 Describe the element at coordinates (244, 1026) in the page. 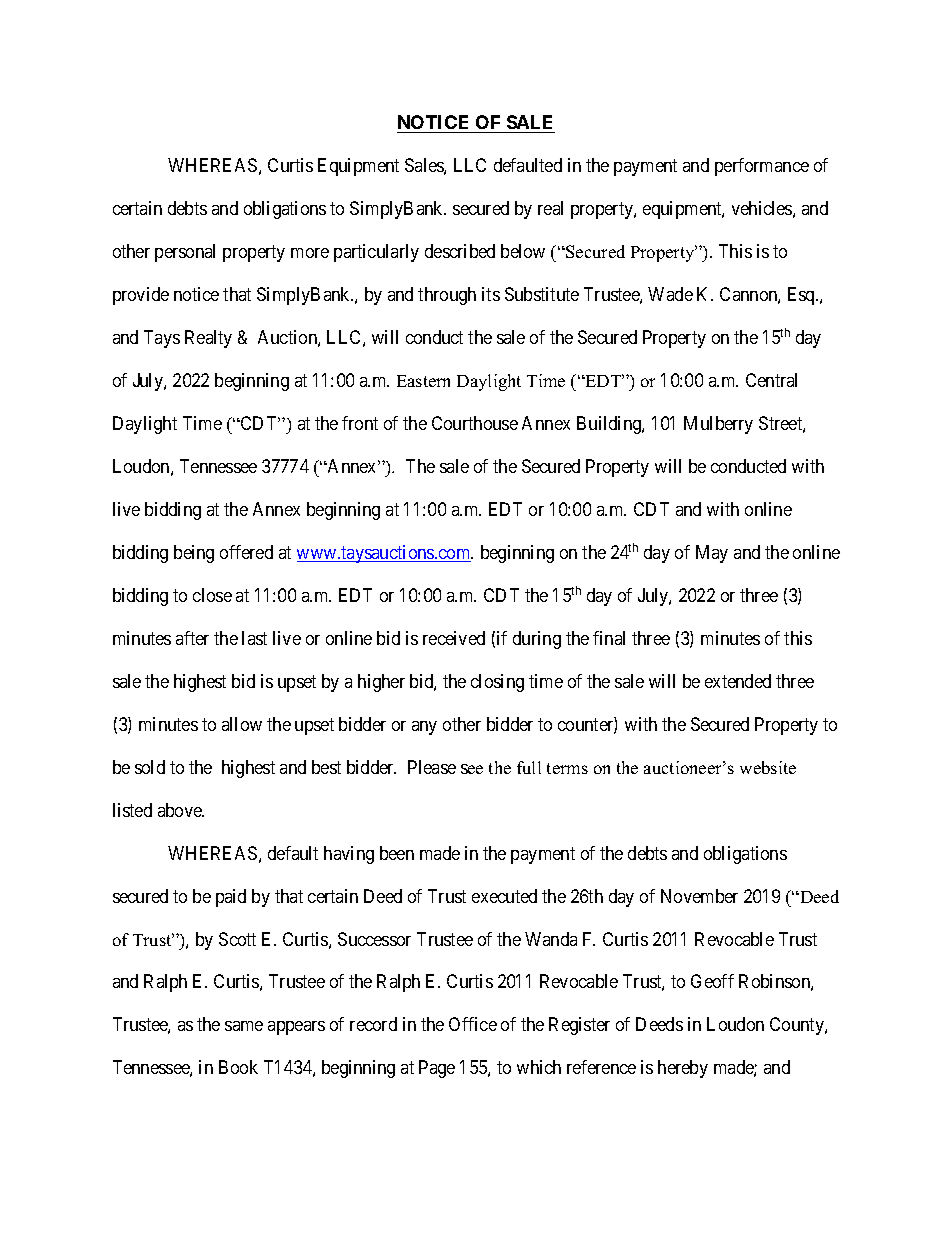

I see `same` at that location.
